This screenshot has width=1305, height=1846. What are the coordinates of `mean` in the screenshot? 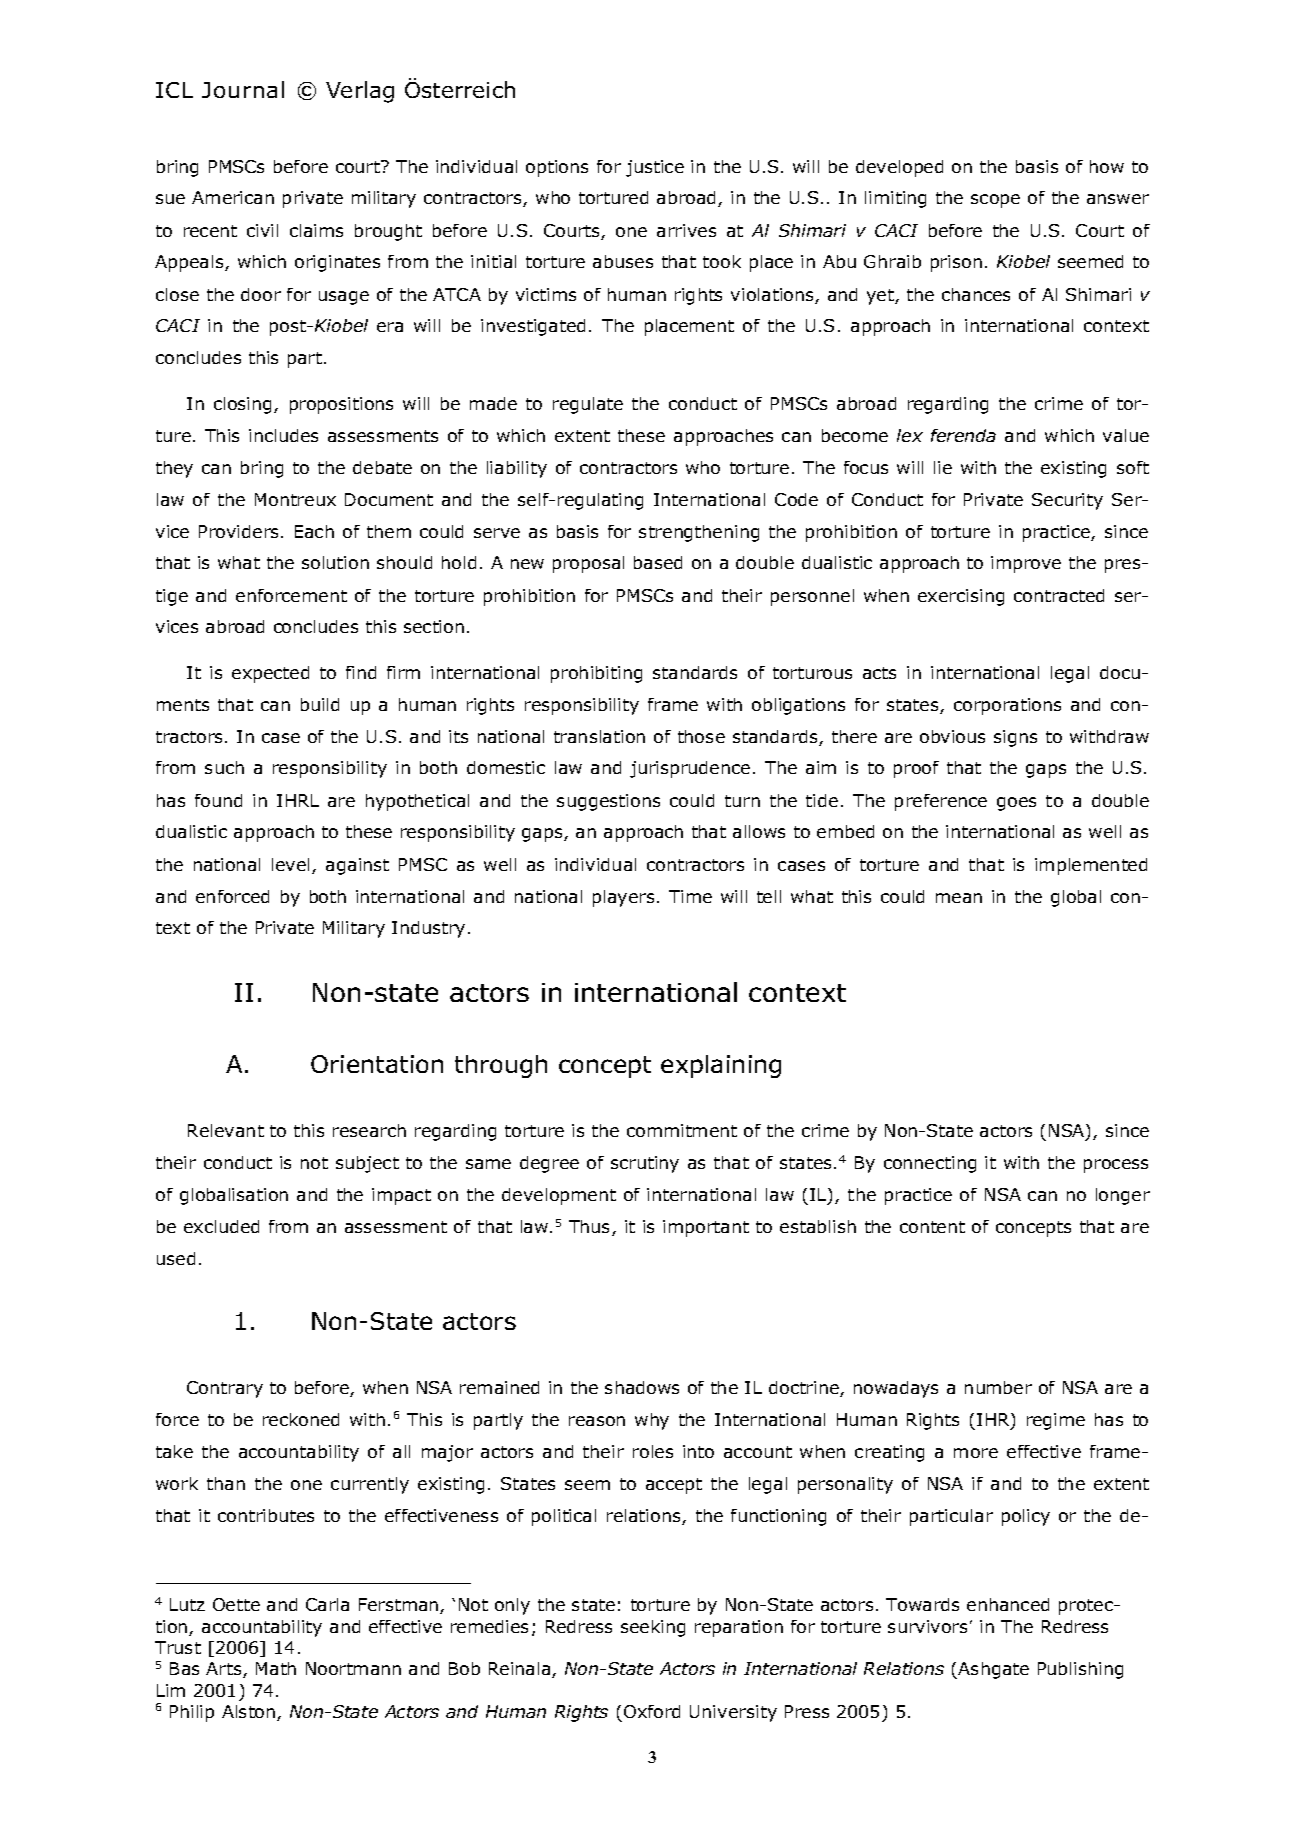 It's located at (959, 898).
